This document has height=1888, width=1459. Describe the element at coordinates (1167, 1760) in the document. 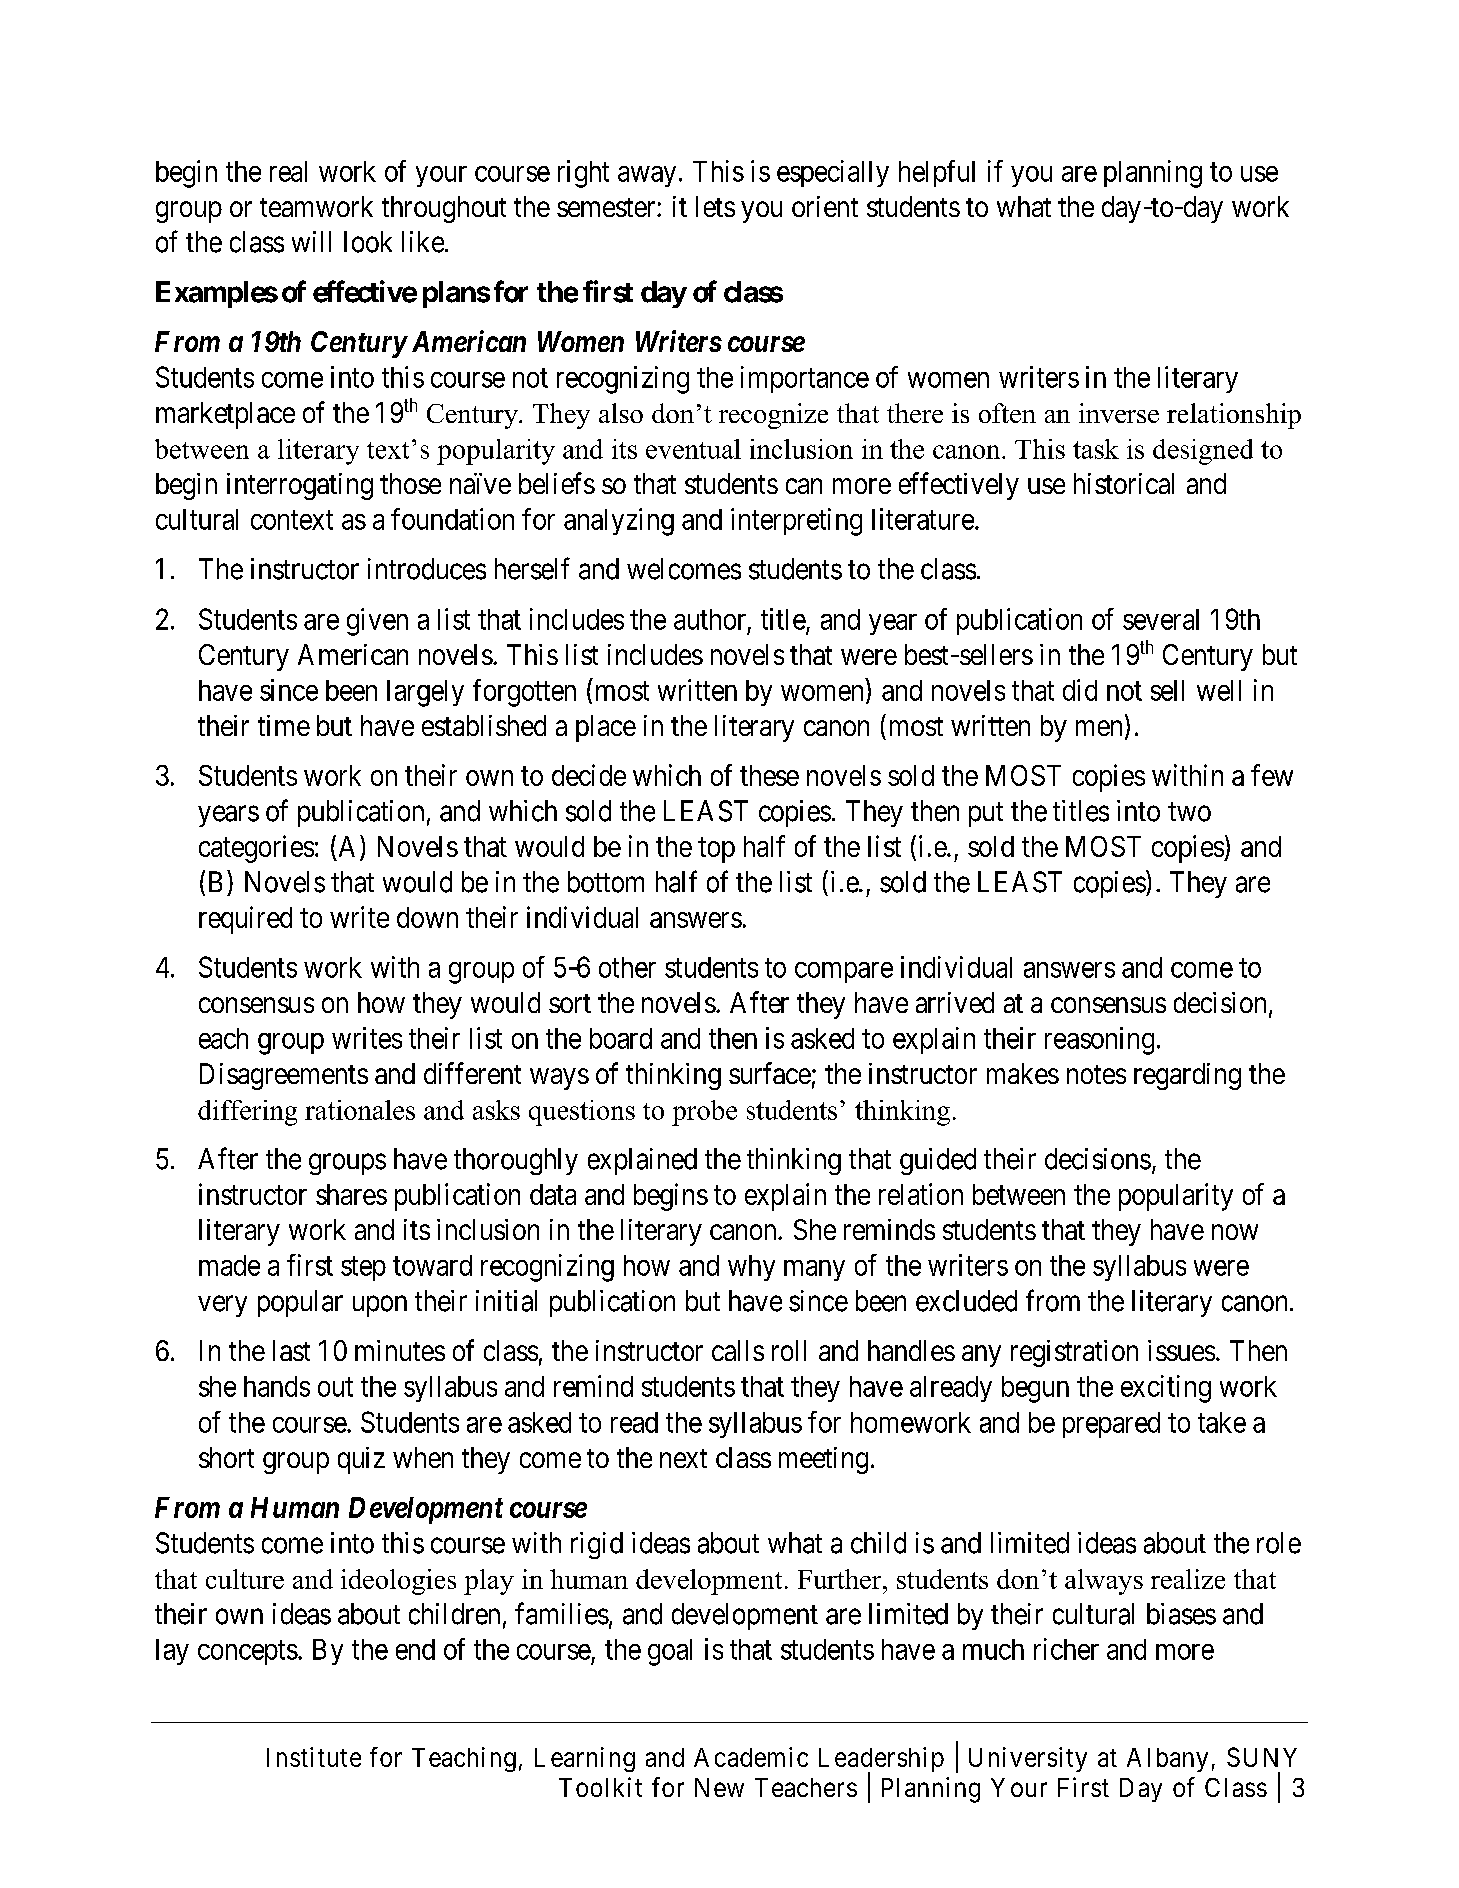

I see `Albany` at that location.
